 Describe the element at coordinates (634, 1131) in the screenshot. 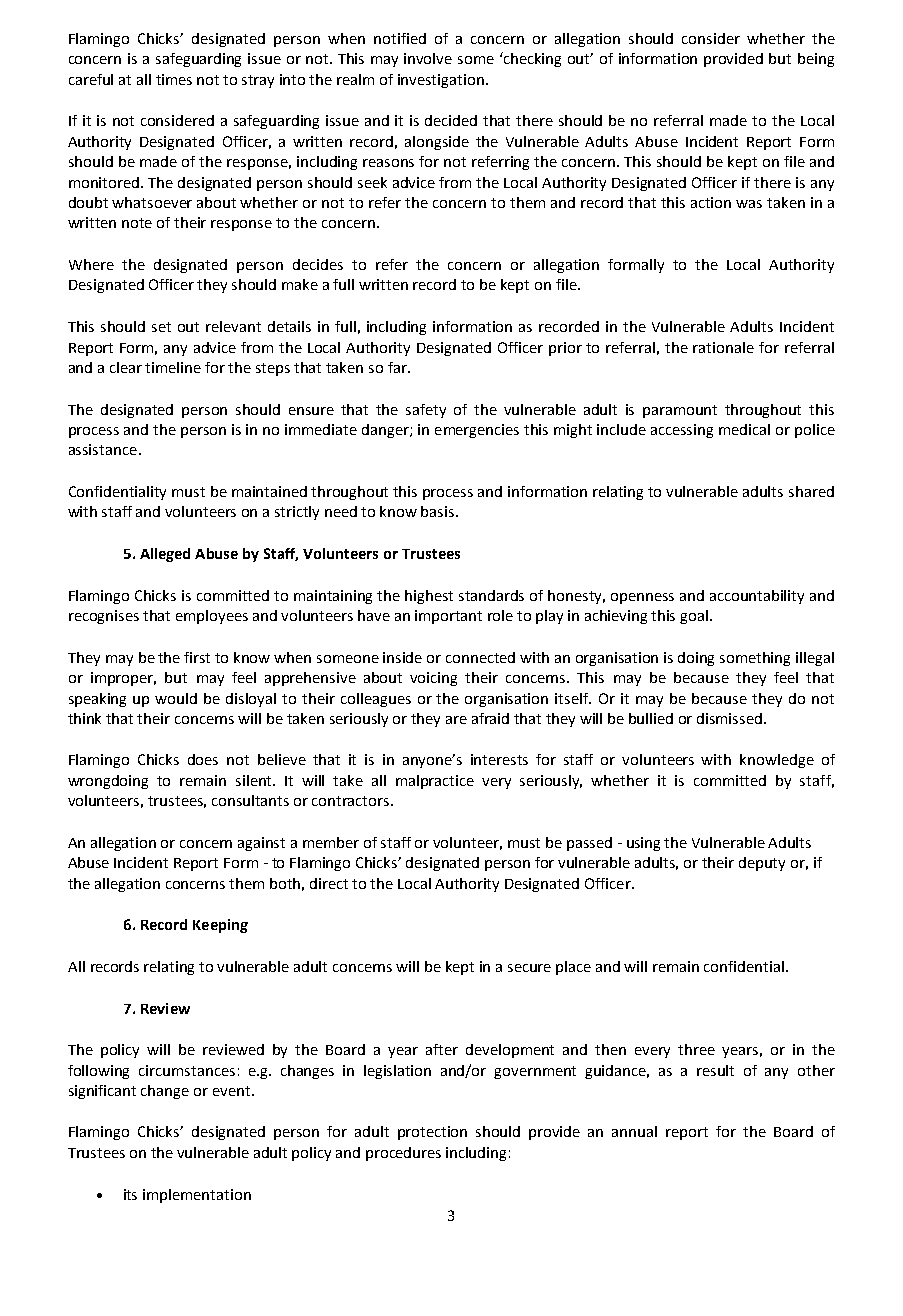

I see `annual` at that location.
